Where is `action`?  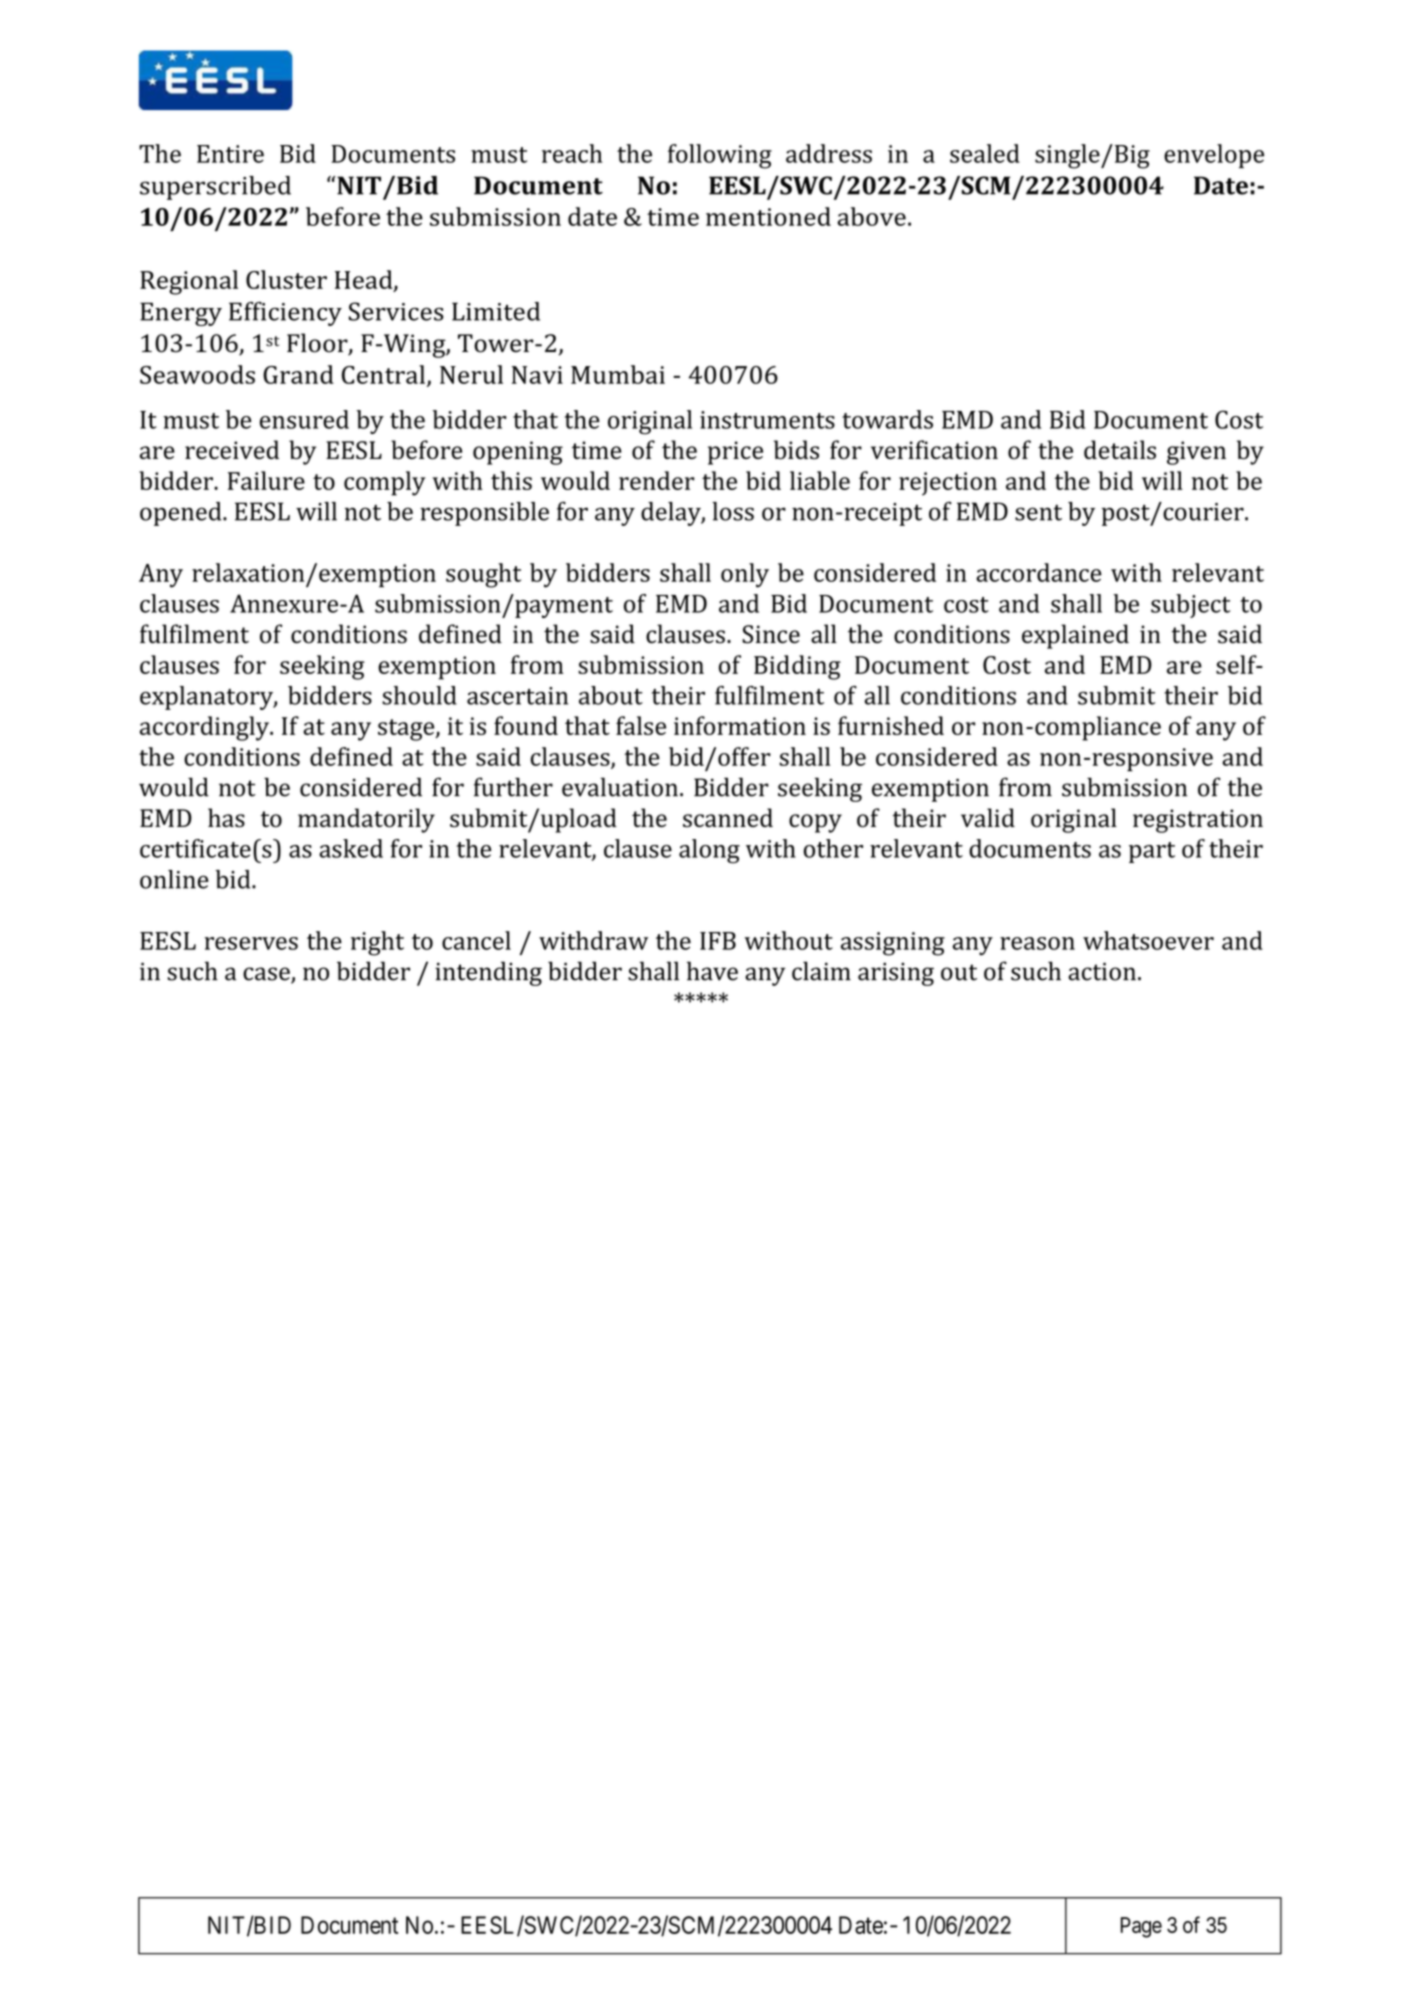
action is located at coordinates (1102, 972).
